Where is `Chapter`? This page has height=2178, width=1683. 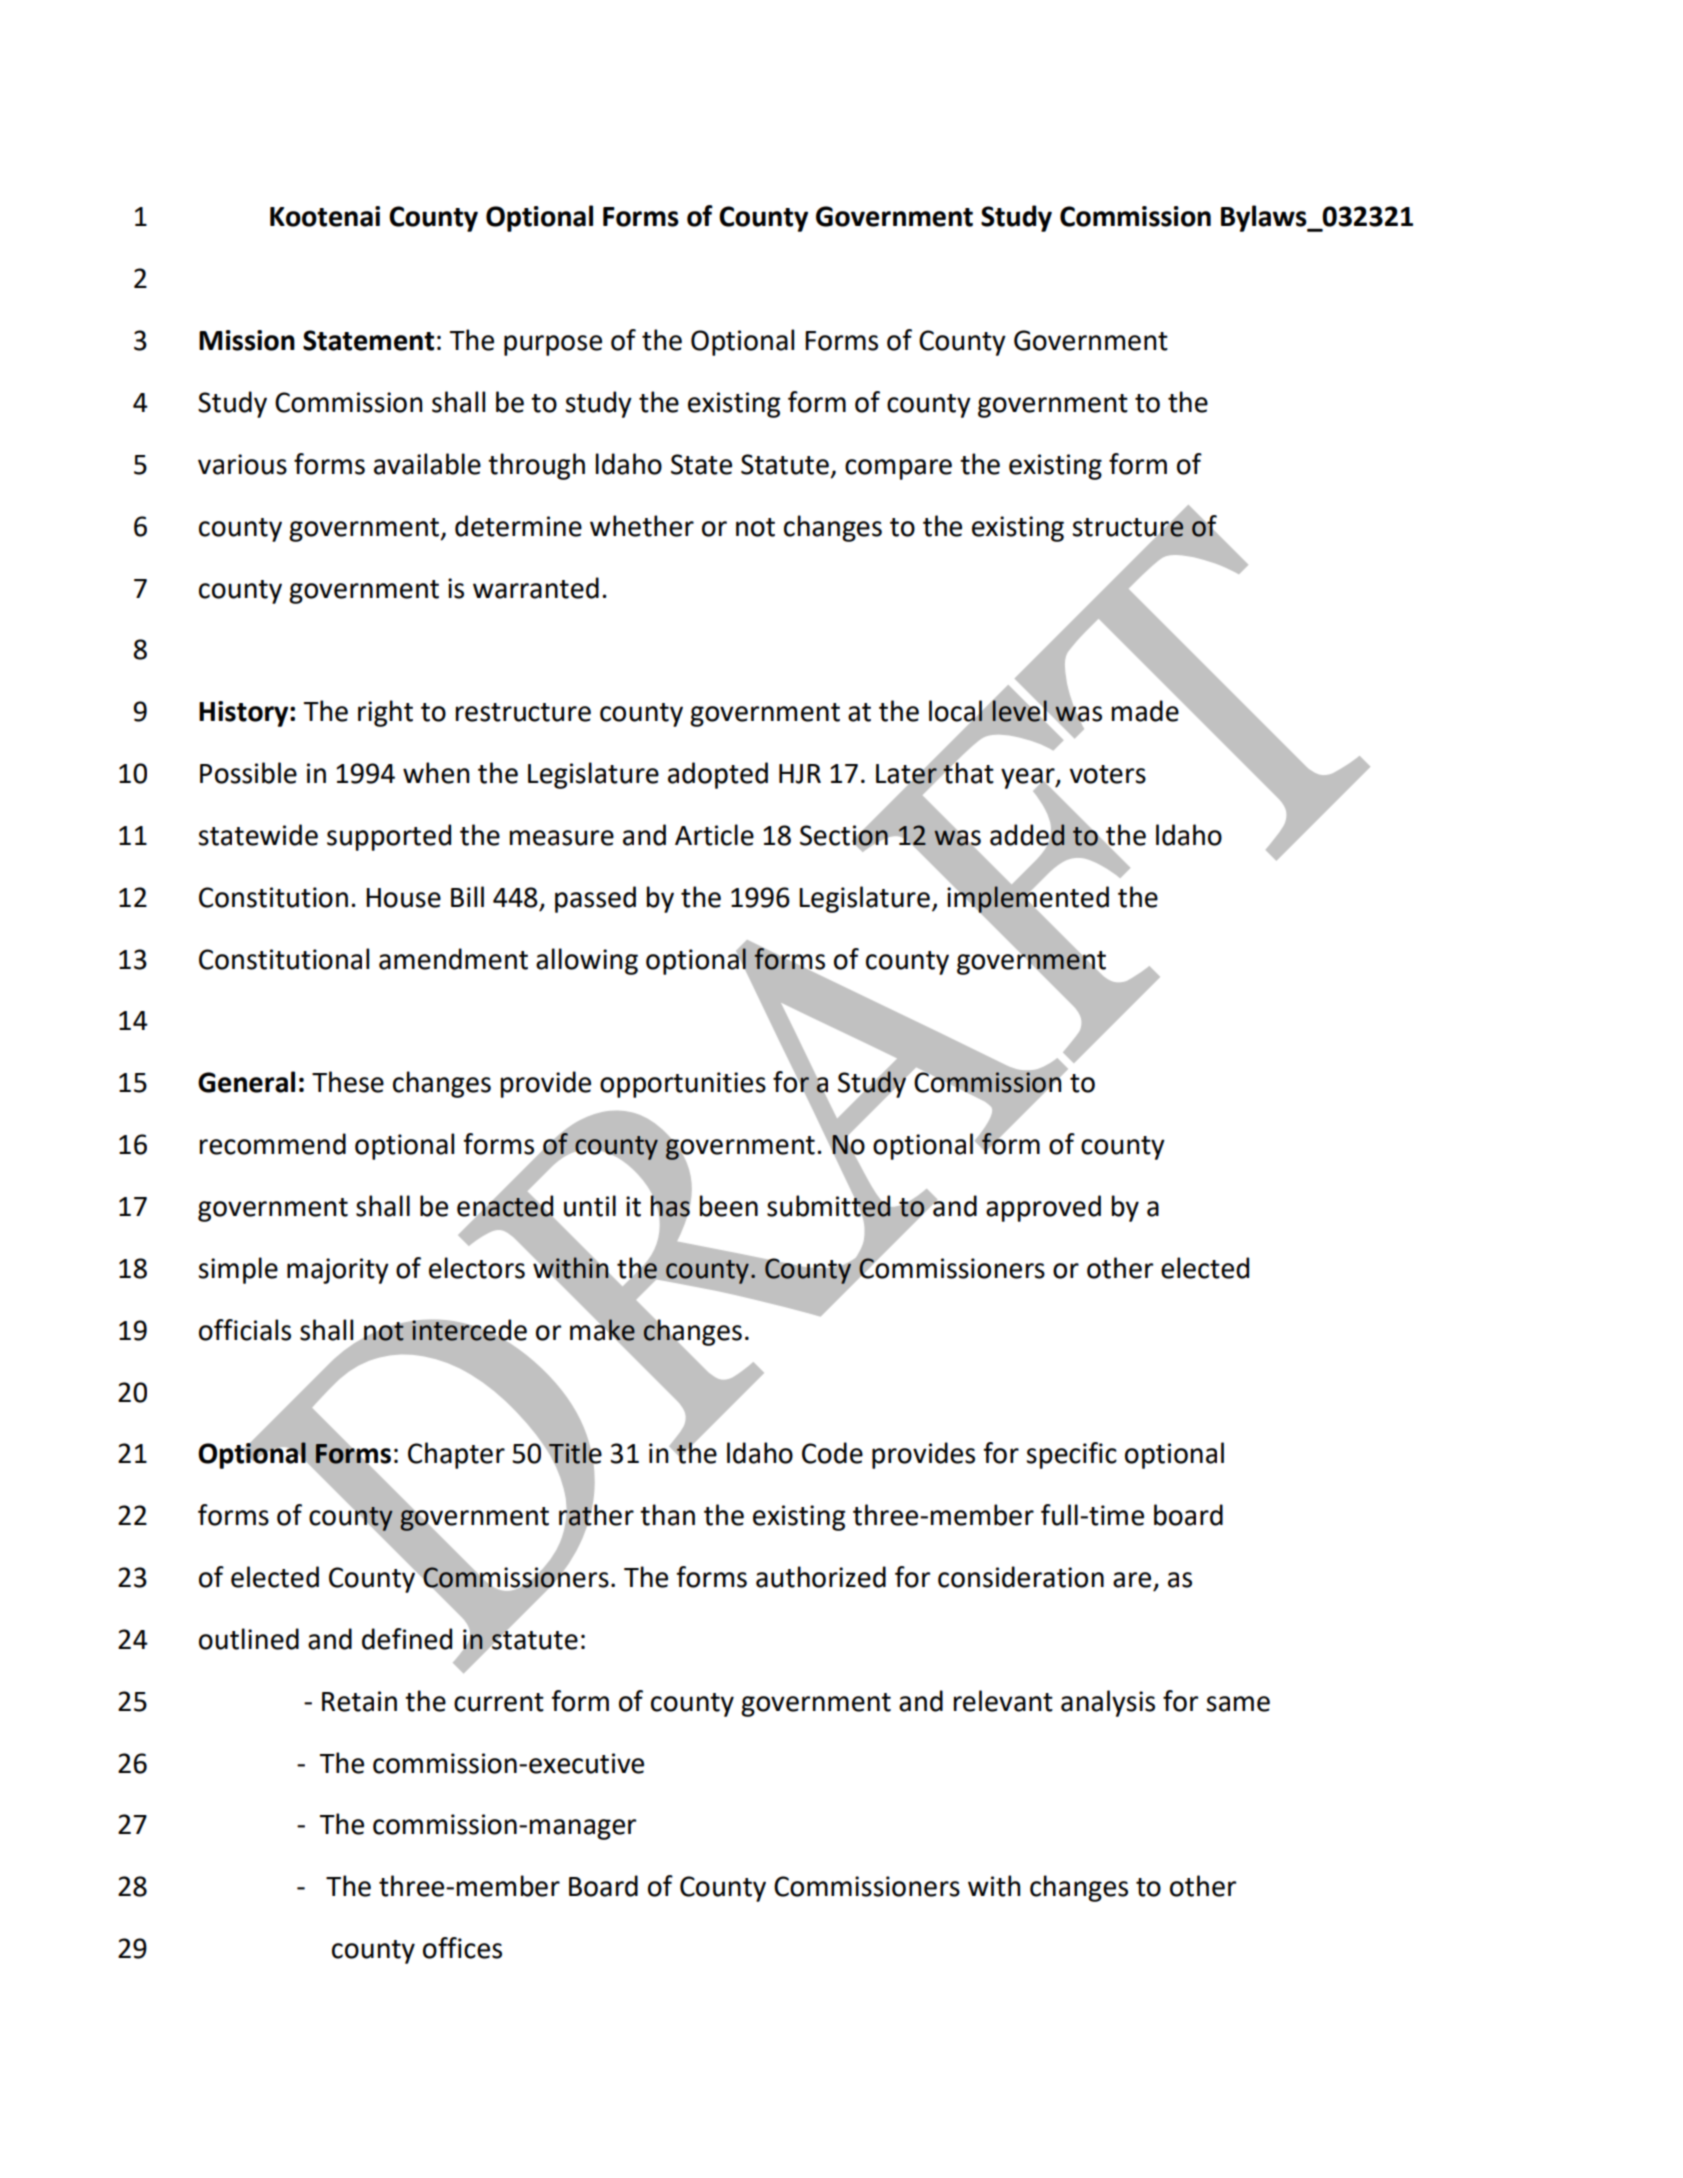
Chapter is located at coordinates (456, 1455).
